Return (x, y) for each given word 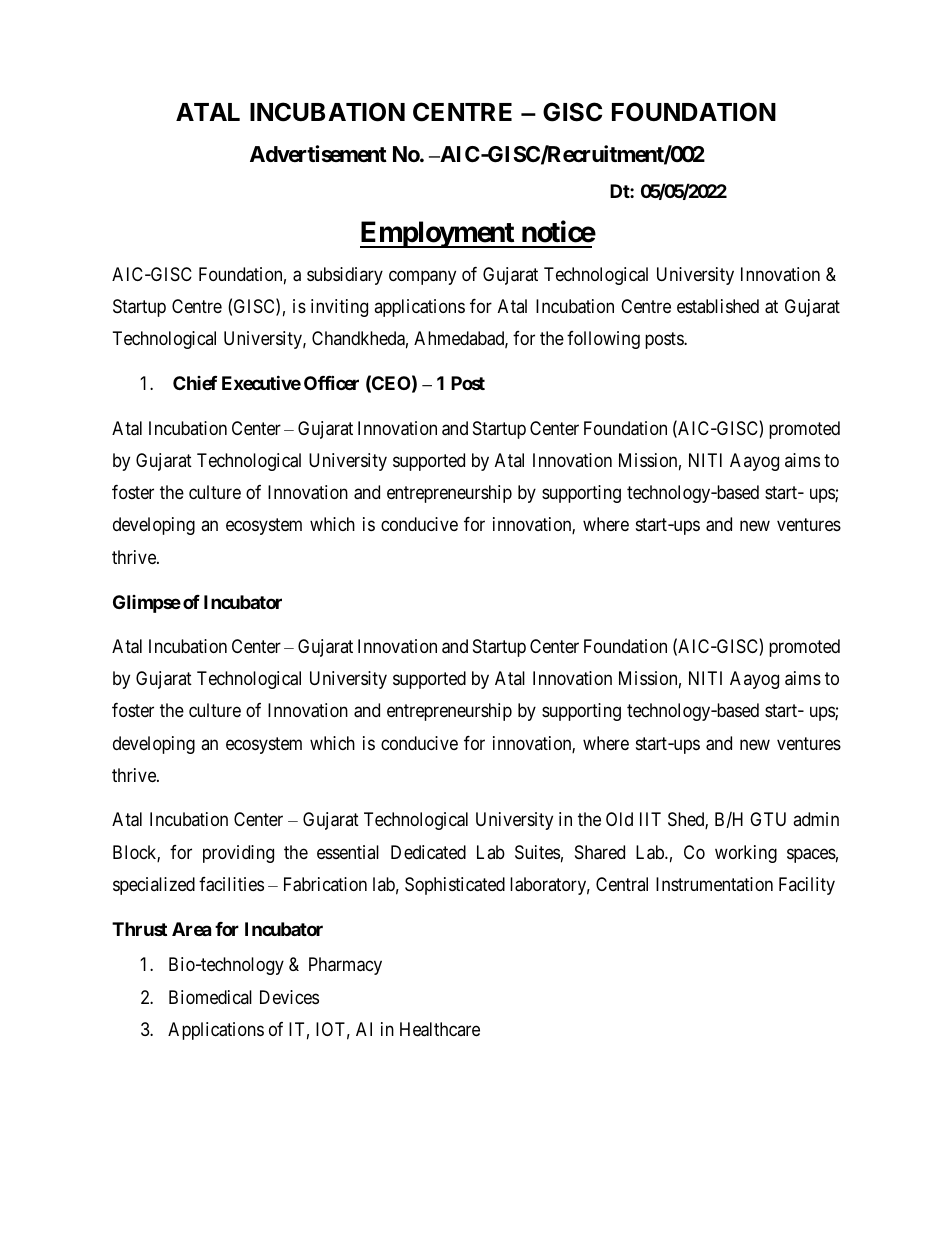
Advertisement (318, 154)
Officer (331, 383)
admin (816, 819)
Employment (438, 234)
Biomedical (210, 997)
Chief (195, 383)
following (603, 340)
